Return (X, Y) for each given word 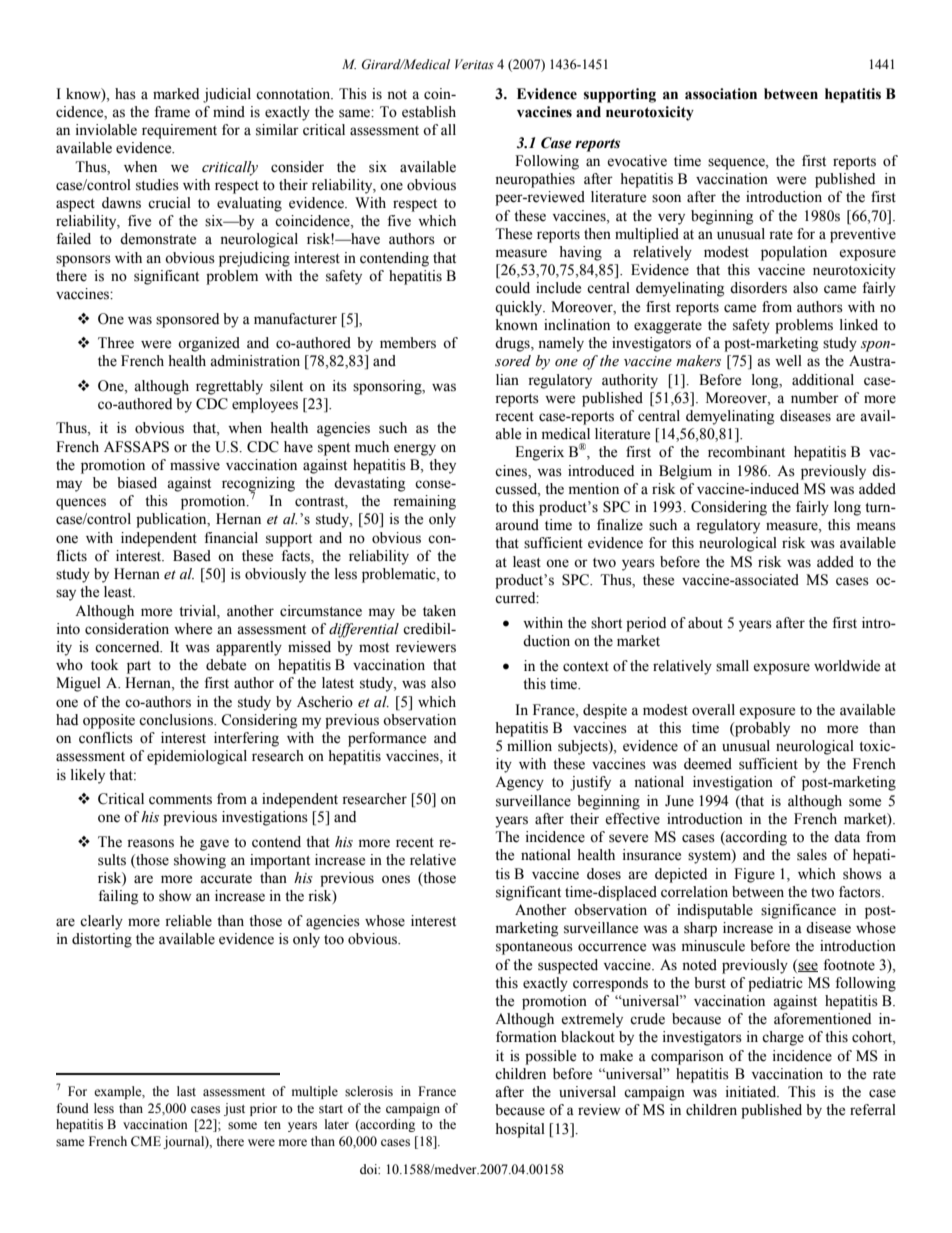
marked (176, 94)
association (721, 94)
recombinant (746, 452)
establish (429, 112)
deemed (708, 764)
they (442, 466)
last (186, 1091)
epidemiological (197, 757)
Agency (519, 783)
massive (195, 465)
